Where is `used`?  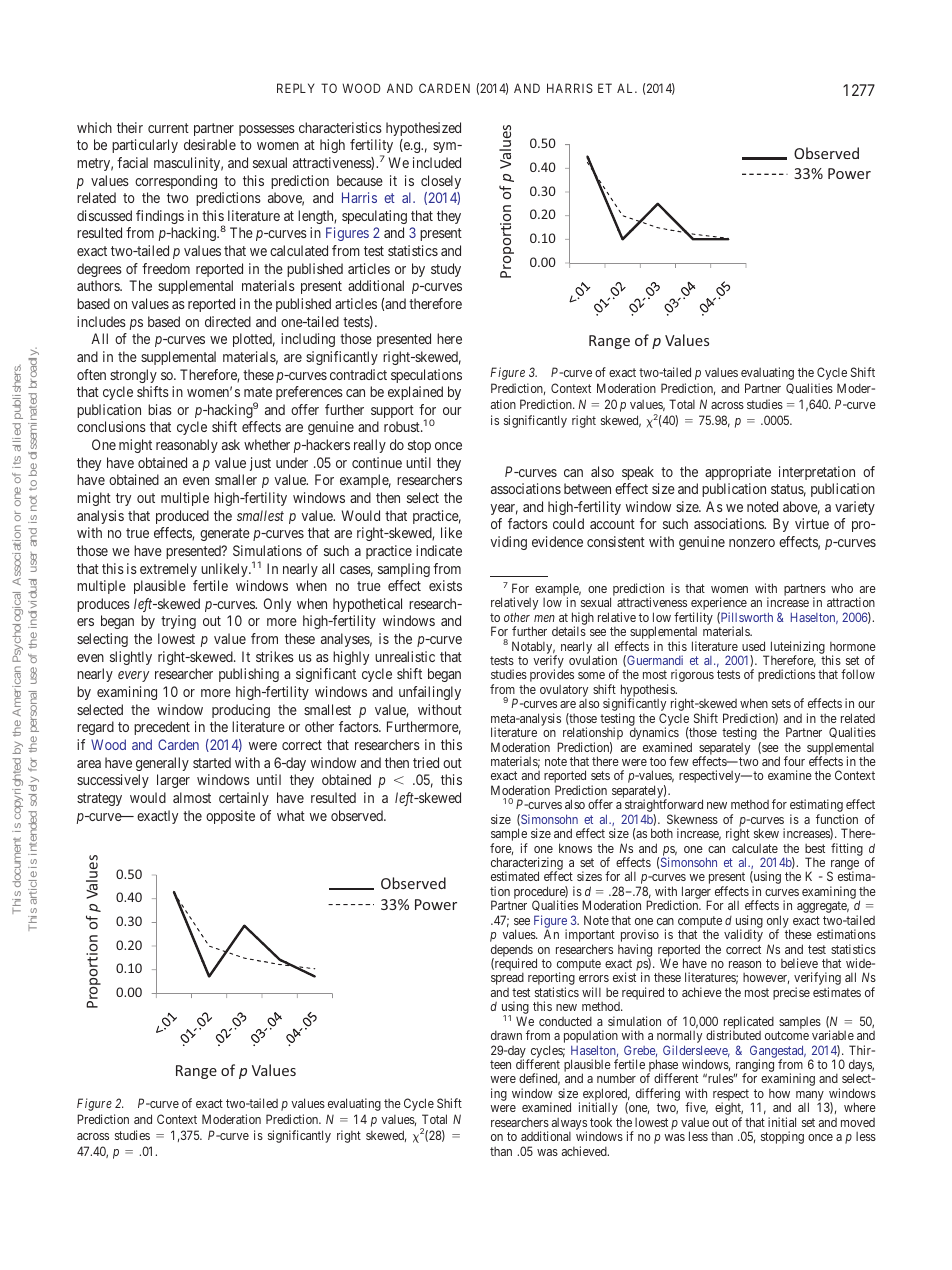 used is located at coordinates (753, 646).
